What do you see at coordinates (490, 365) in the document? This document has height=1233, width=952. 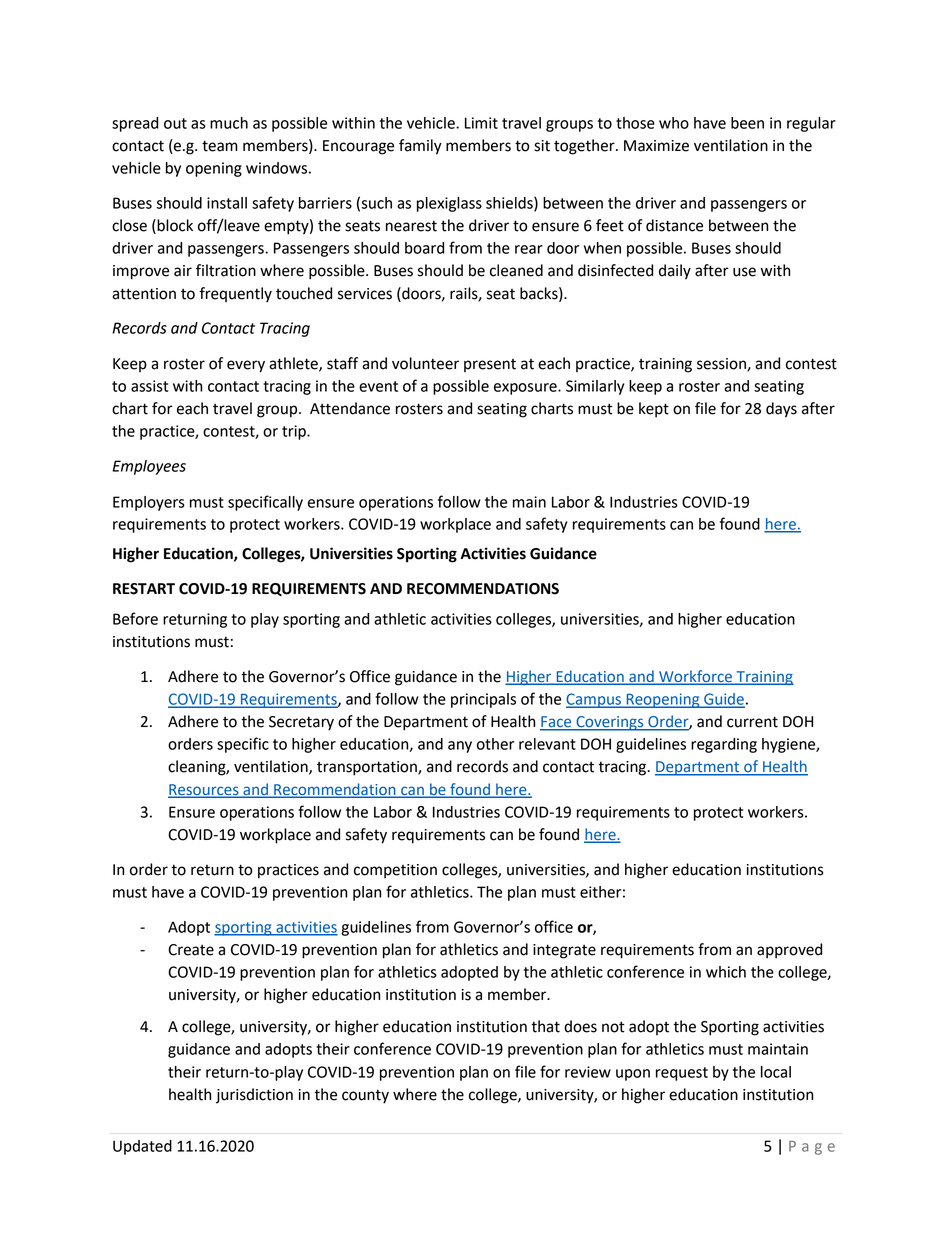 I see `present` at bounding box center [490, 365].
